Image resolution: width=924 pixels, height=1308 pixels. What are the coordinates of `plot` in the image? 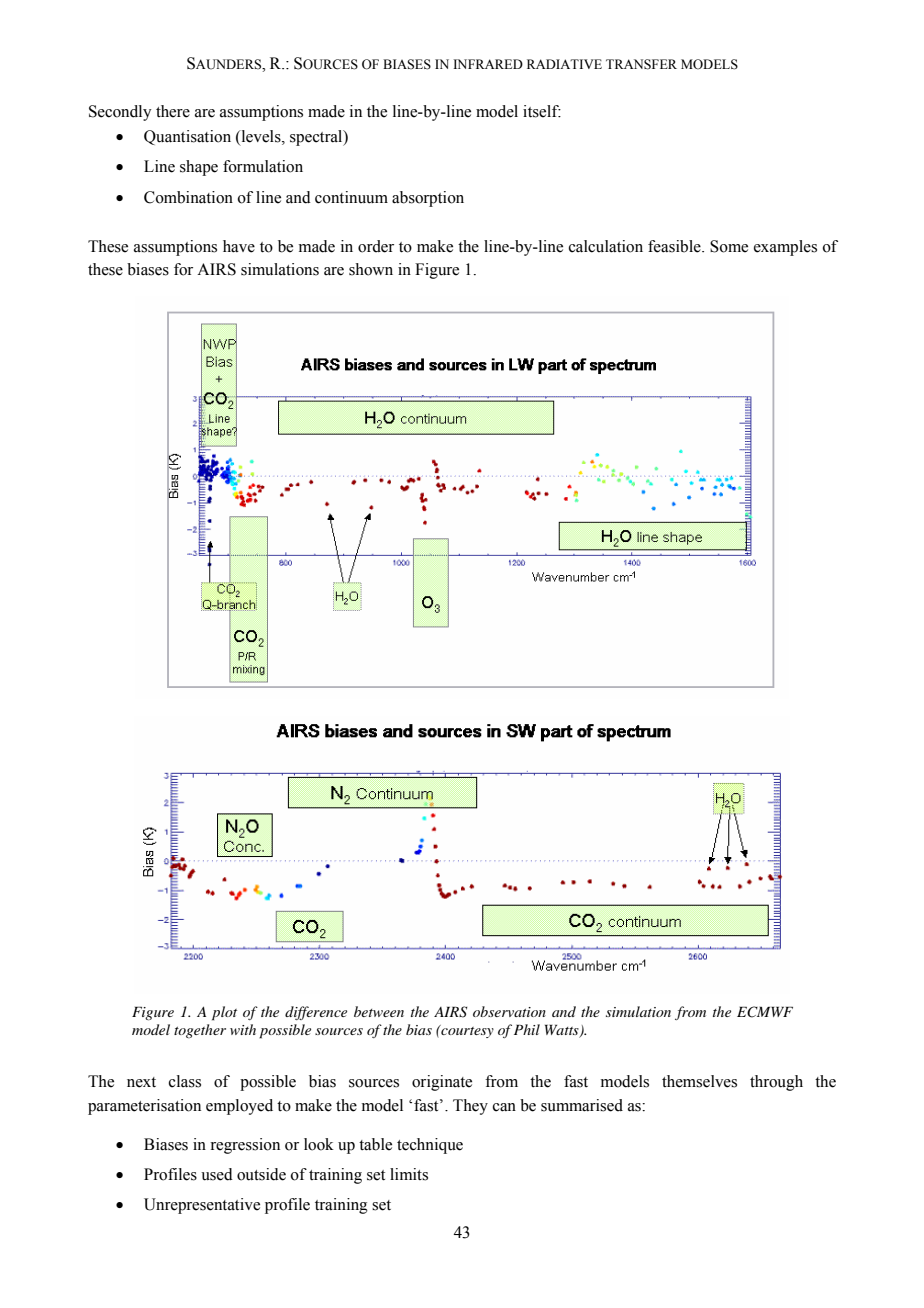 It's located at (224, 1013).
